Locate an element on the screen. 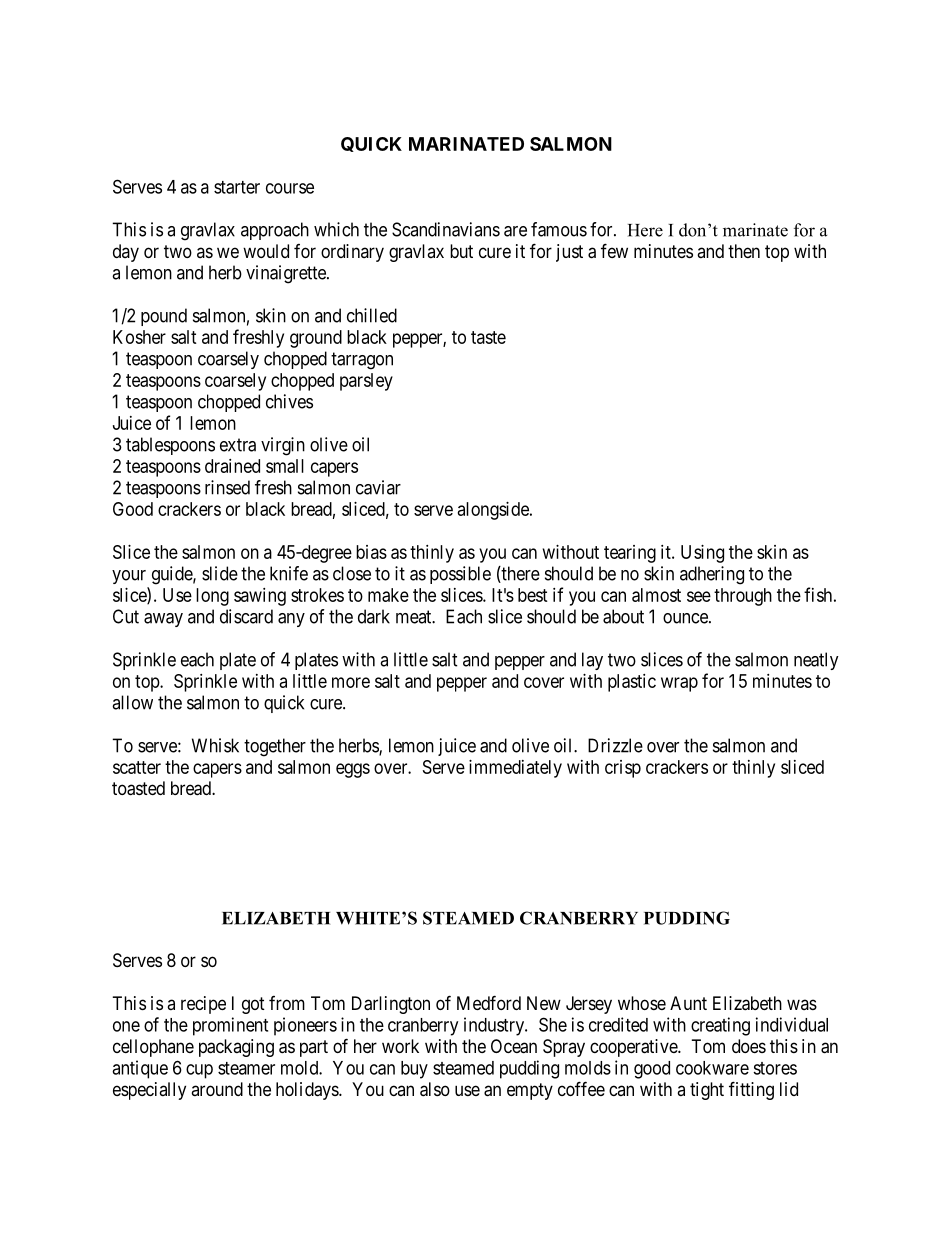  rinsed is located at coordinates (227, 487).
